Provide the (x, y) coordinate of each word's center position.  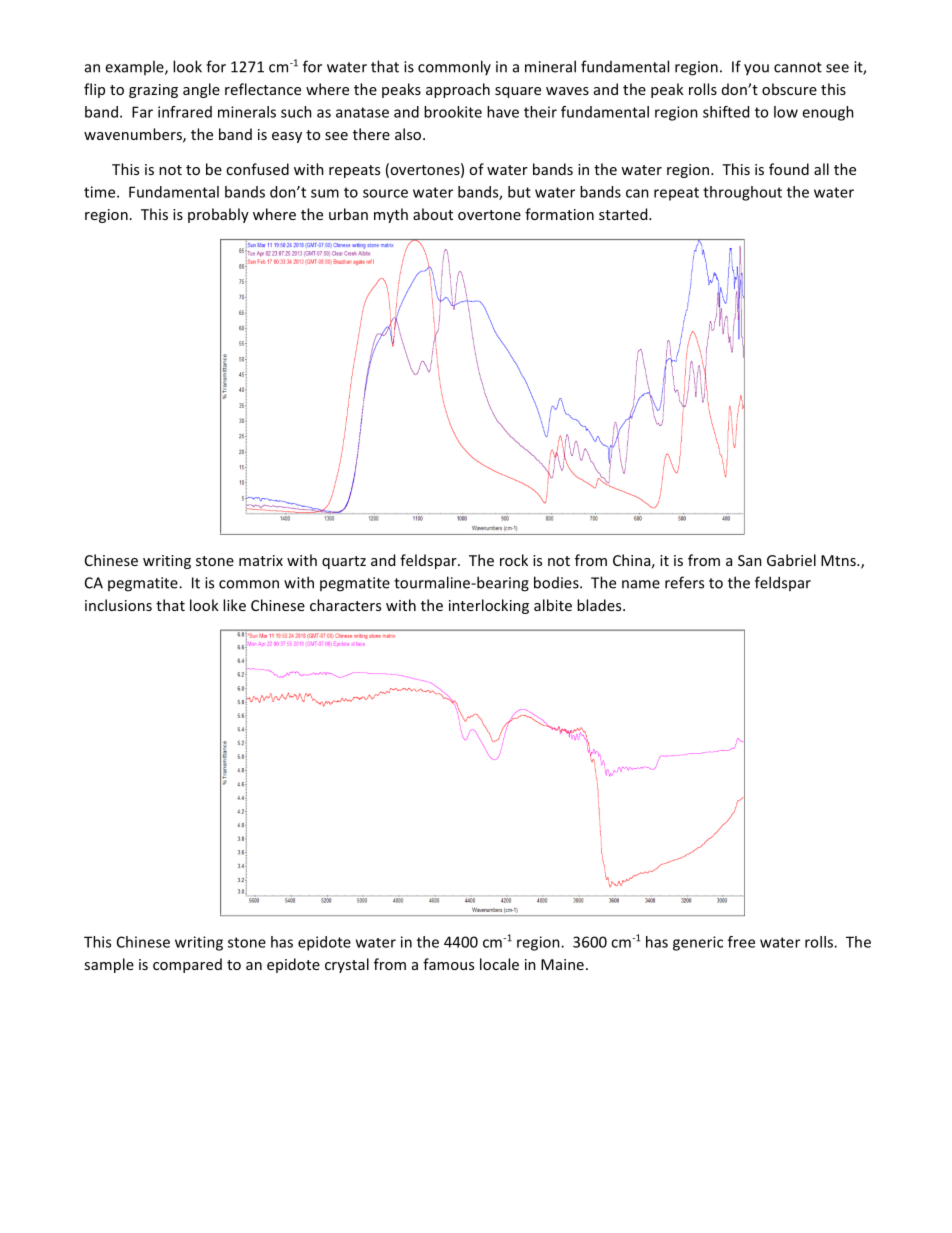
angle (201, 90)
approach (458, 90)
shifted (726, 112)
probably (218, 215)
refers (684, 582)
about (433, 214)
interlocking (489, 606)
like (234, 605)
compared (187, 965)
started (624, 214)
